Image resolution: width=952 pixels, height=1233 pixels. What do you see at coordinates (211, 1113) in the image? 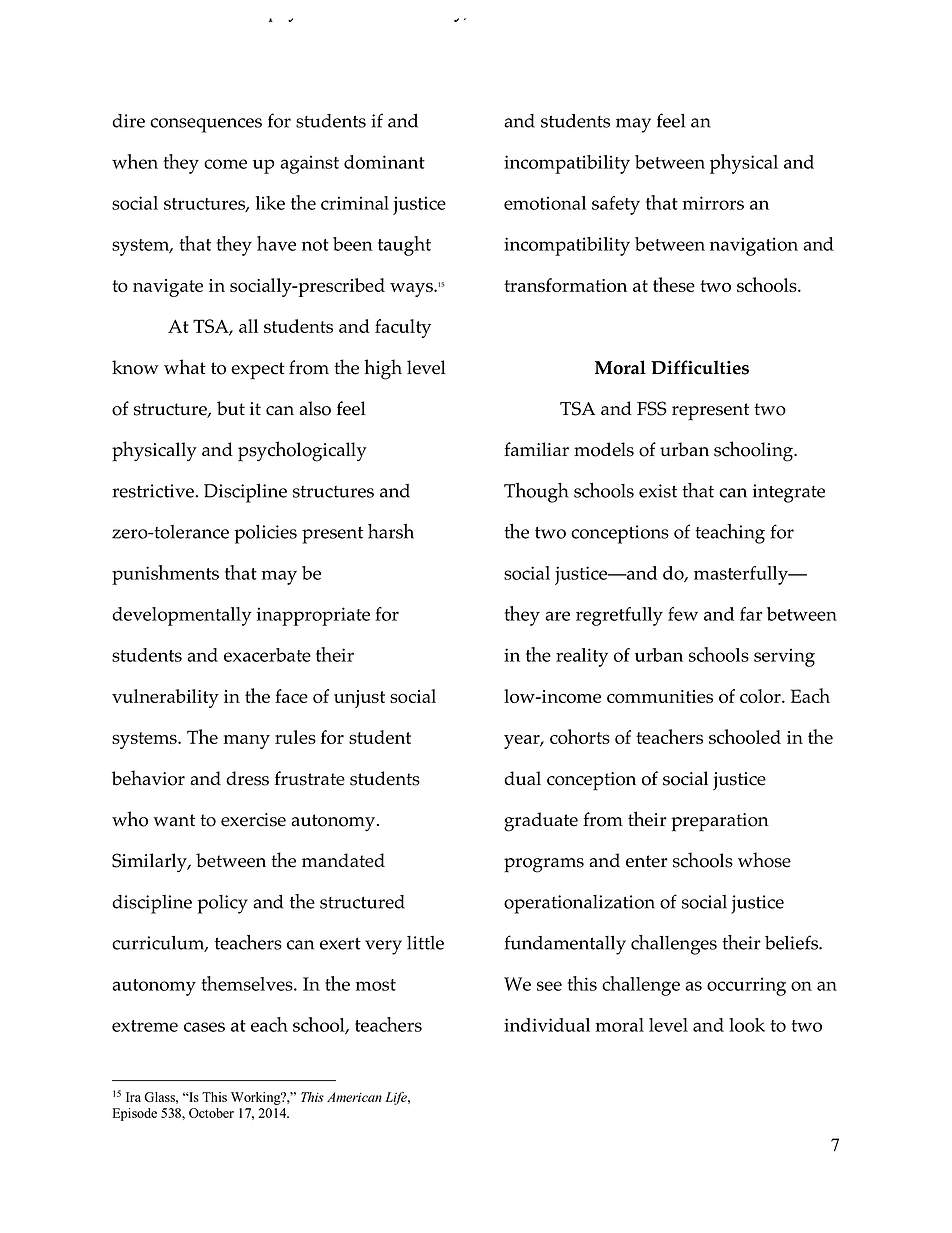
I see `October` at bounding box center [211, 1113].
